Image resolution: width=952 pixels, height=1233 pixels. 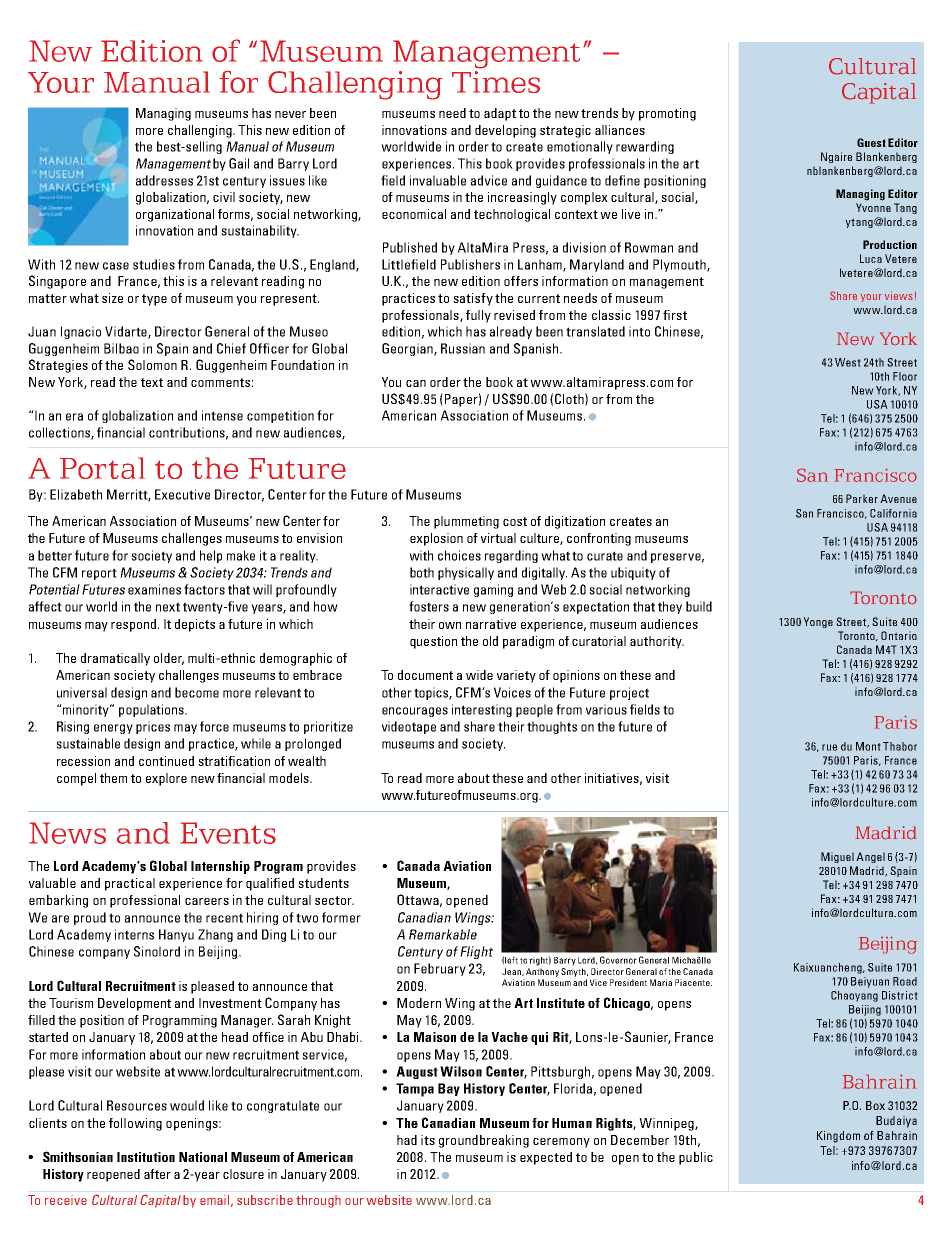 I want to click on public, so click(x=696, y=1158).
